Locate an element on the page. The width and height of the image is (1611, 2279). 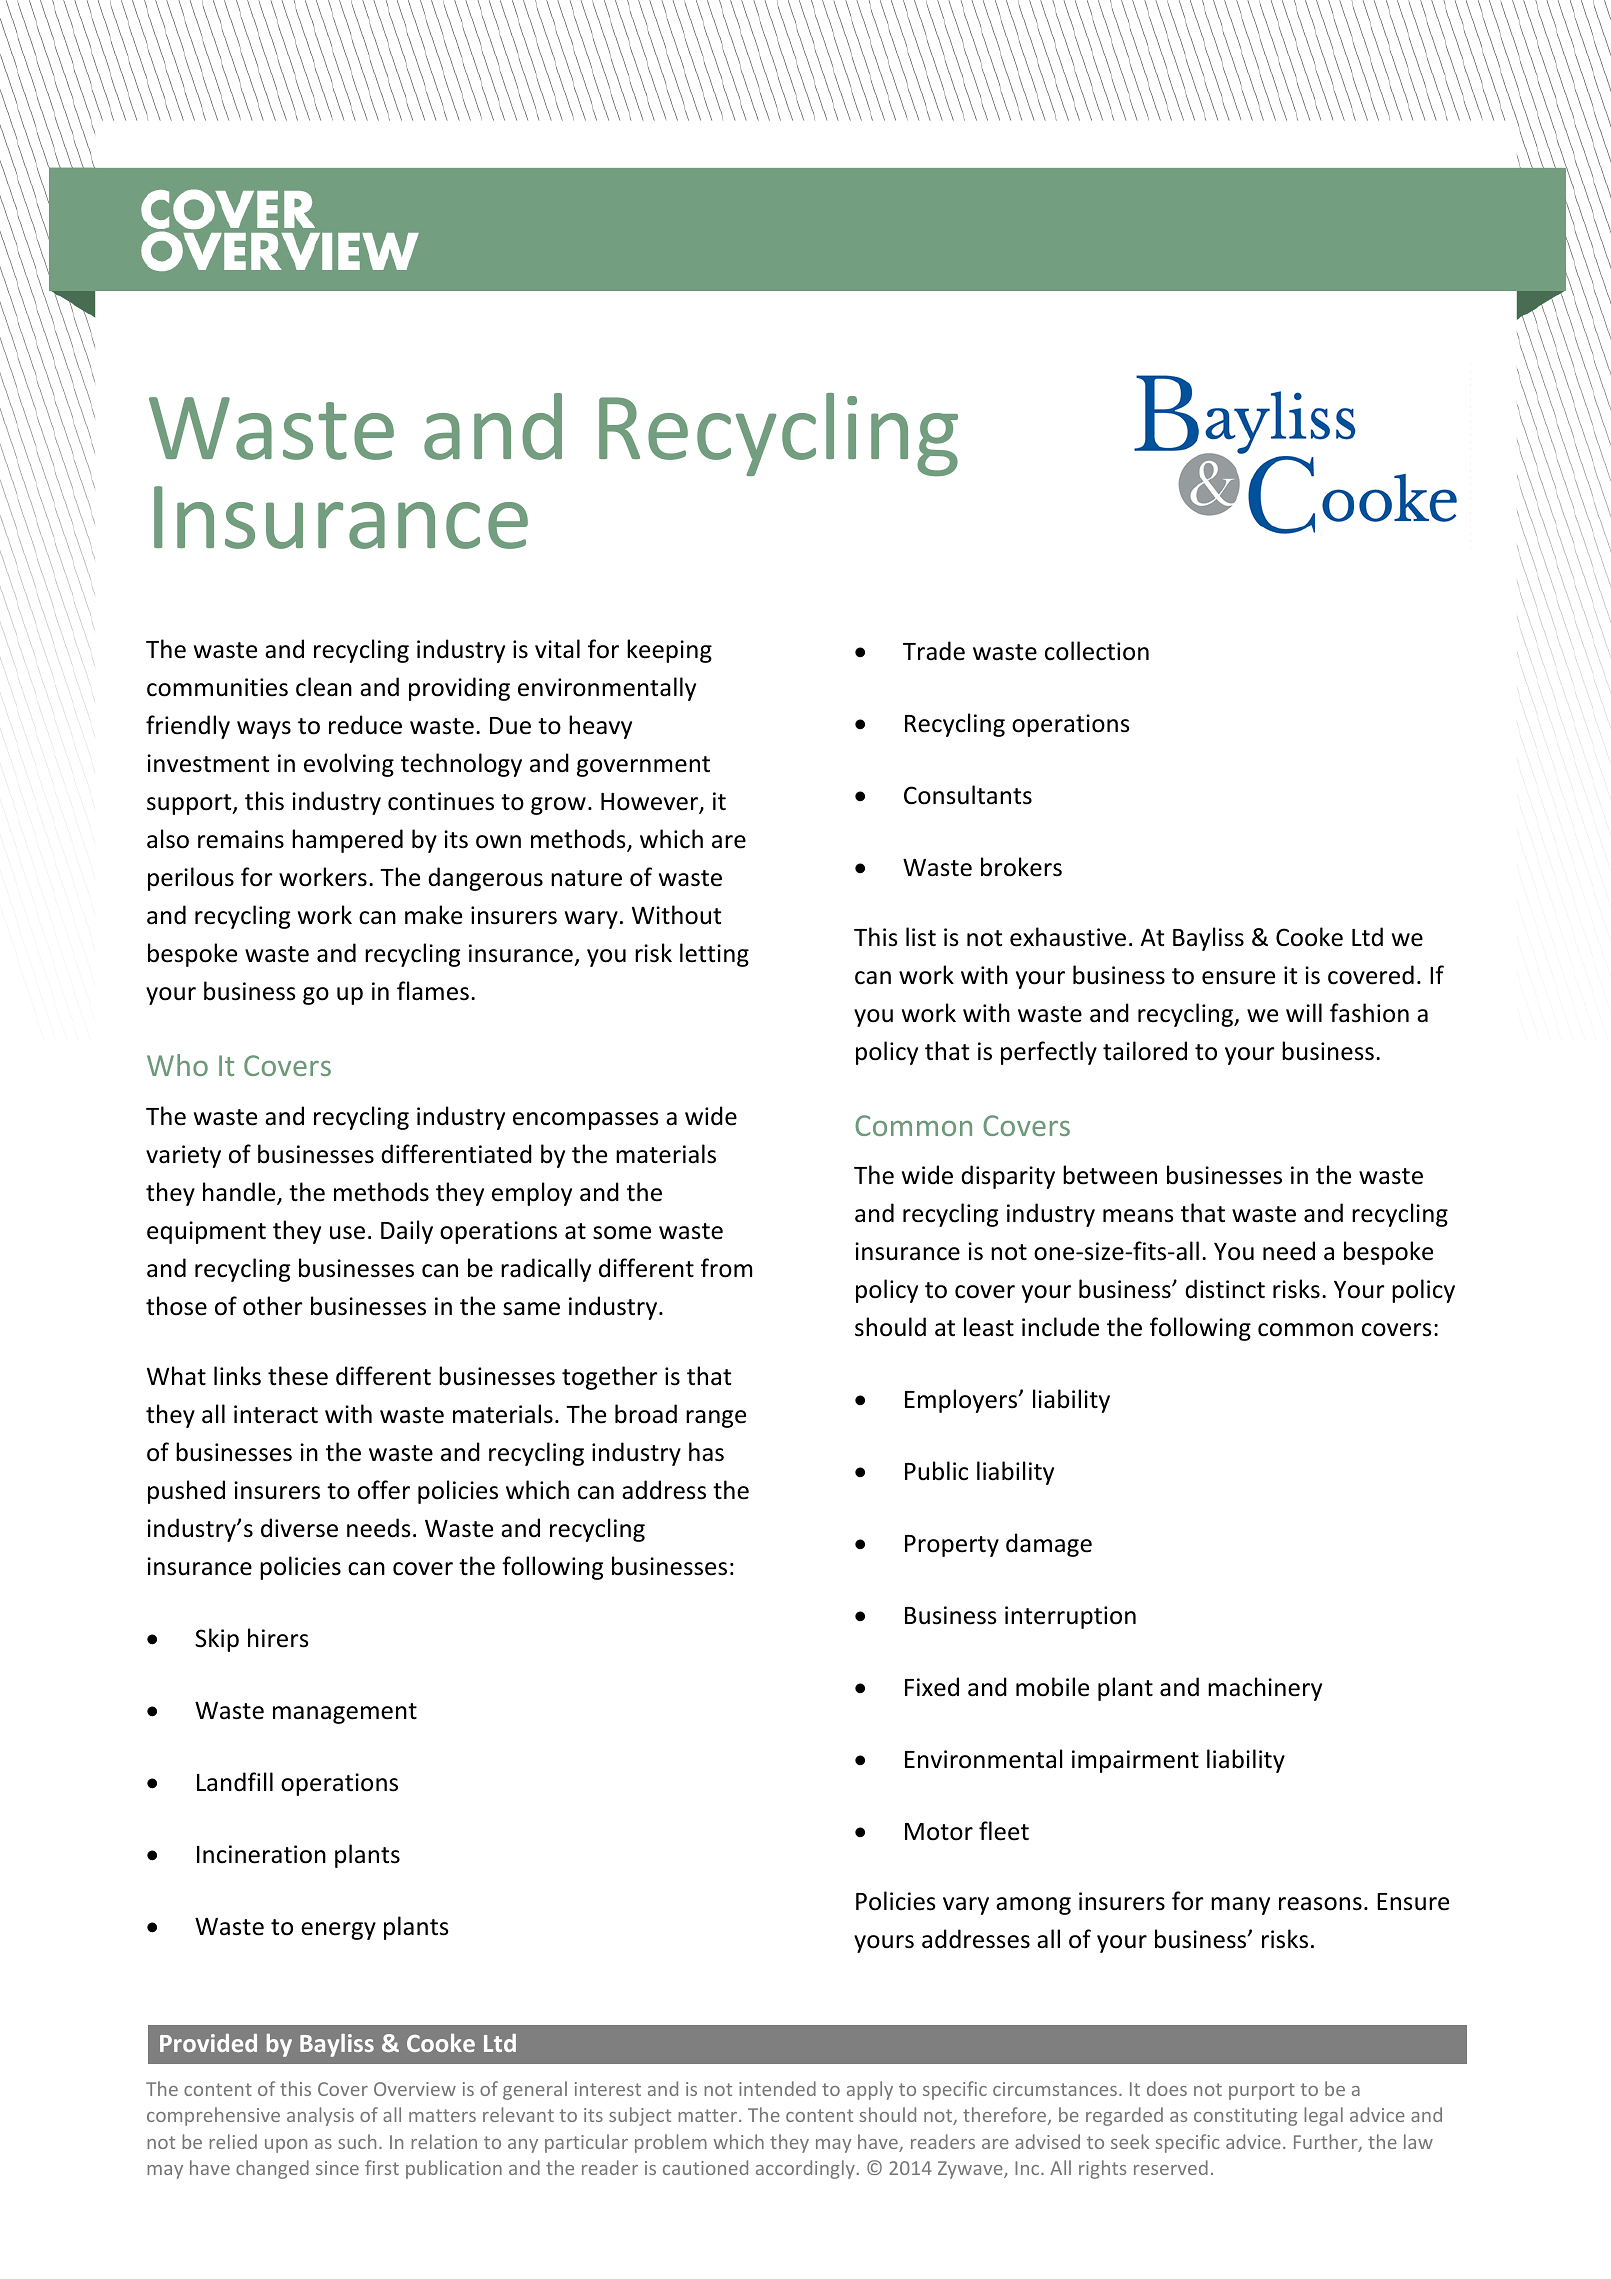
handle is located at coordinates (240, 1193).
